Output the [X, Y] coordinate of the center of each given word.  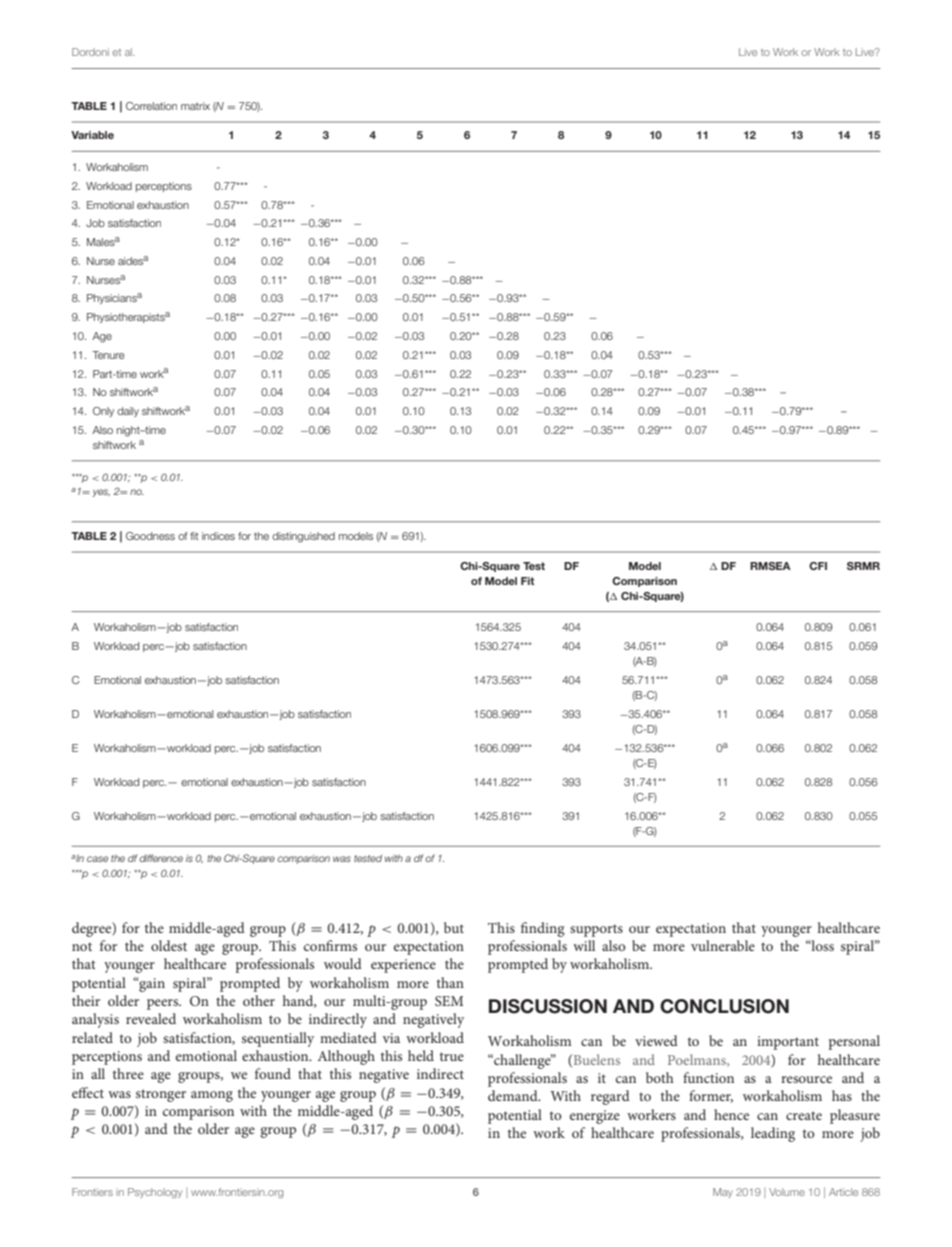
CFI [818, 566]
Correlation [151, 106]
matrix [195, 106]
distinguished [303, 537]
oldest [169, 945]
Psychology [155, 1193]
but [454, 927]
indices [218, 536]
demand [514, 1095]
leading [773, 1134]
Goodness [150, 536]
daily [128, 412]
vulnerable [723, 945]
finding [543, 929]
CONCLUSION [724, 1006]
